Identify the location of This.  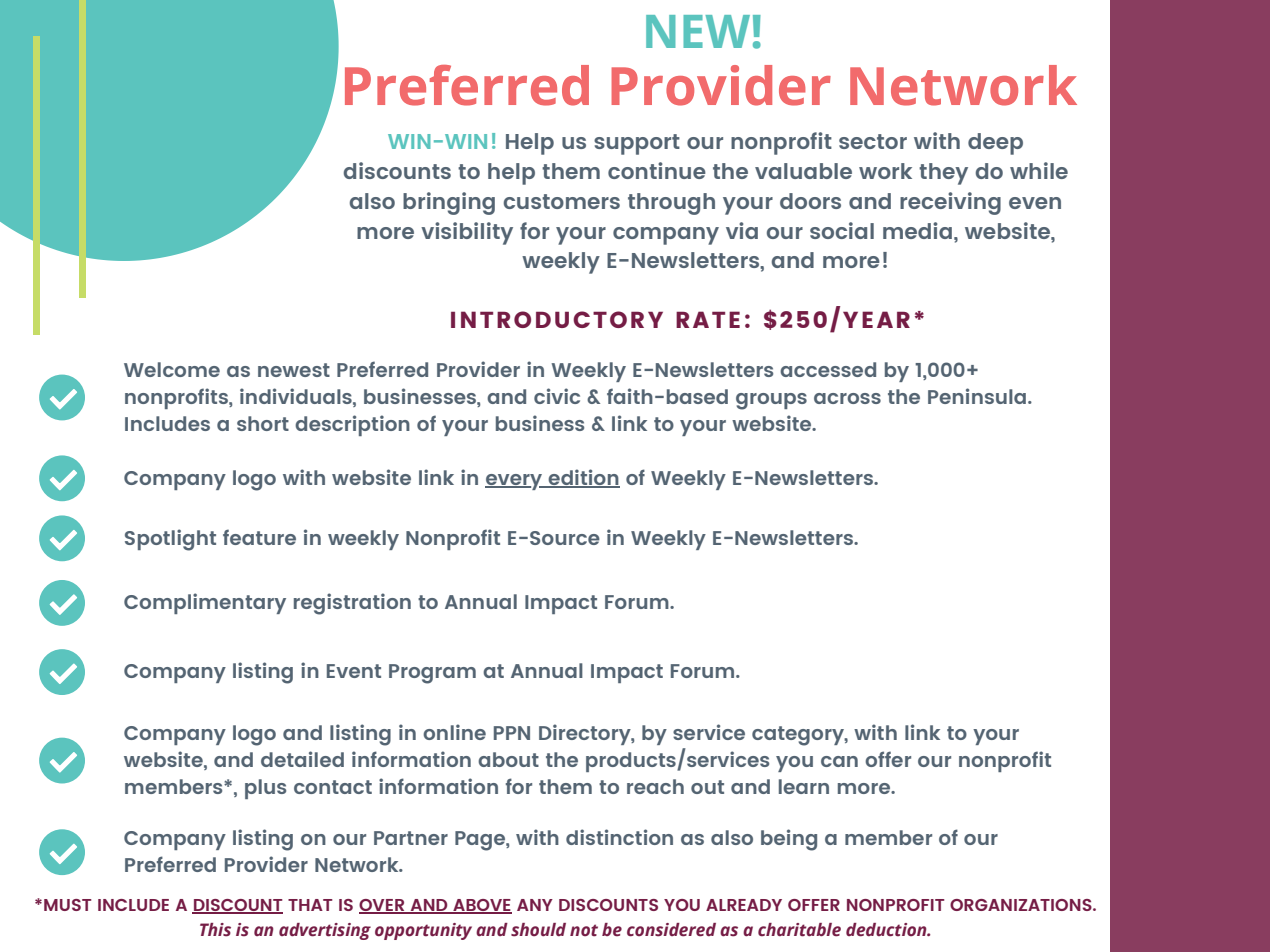
(215, 930).
